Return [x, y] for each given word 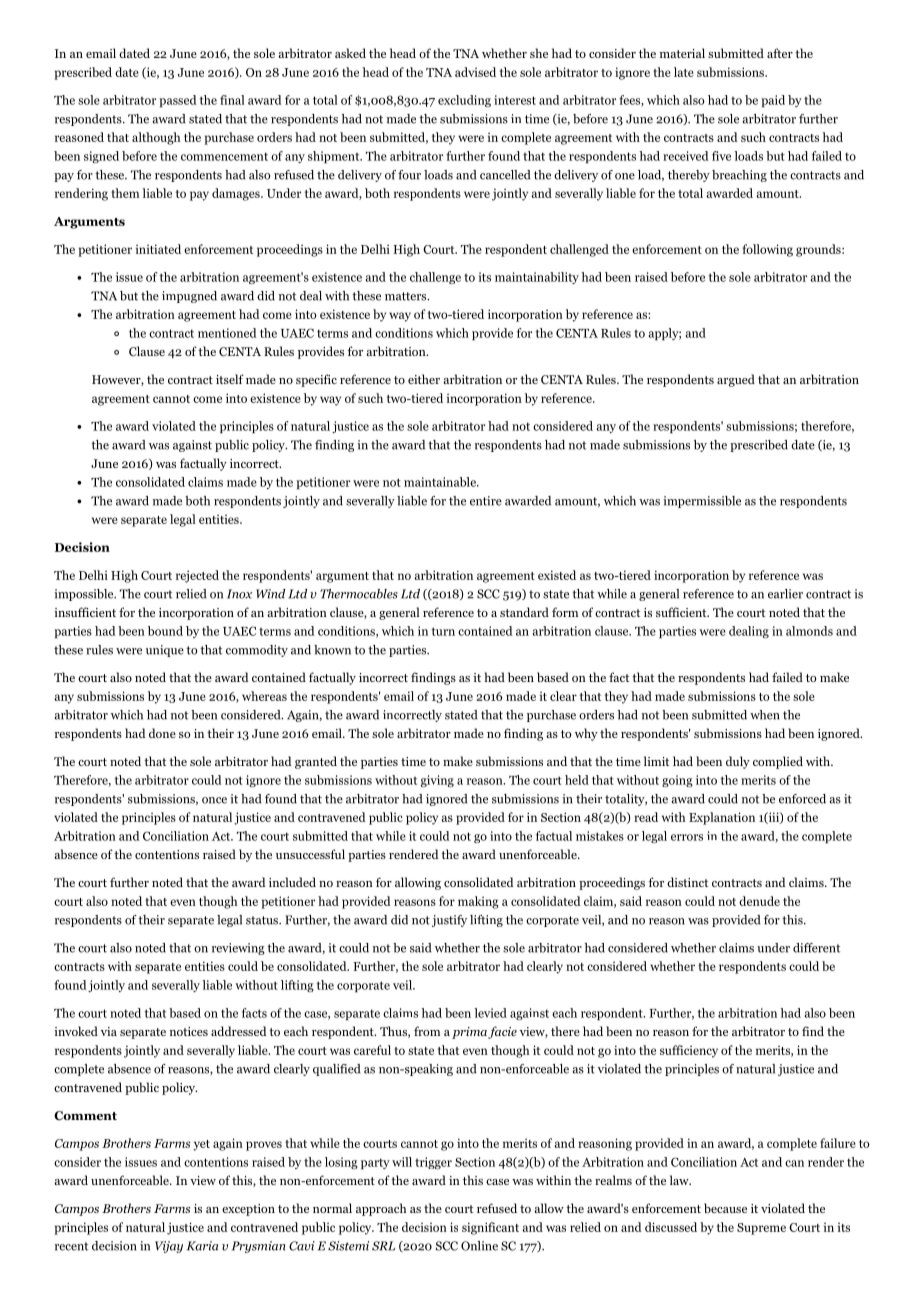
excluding [464, 101]
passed [178, 101]
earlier [785, 594]
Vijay [169, 1247]
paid [773, 101]
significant [490, 1228]
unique [165, 651]
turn [443, 631]
